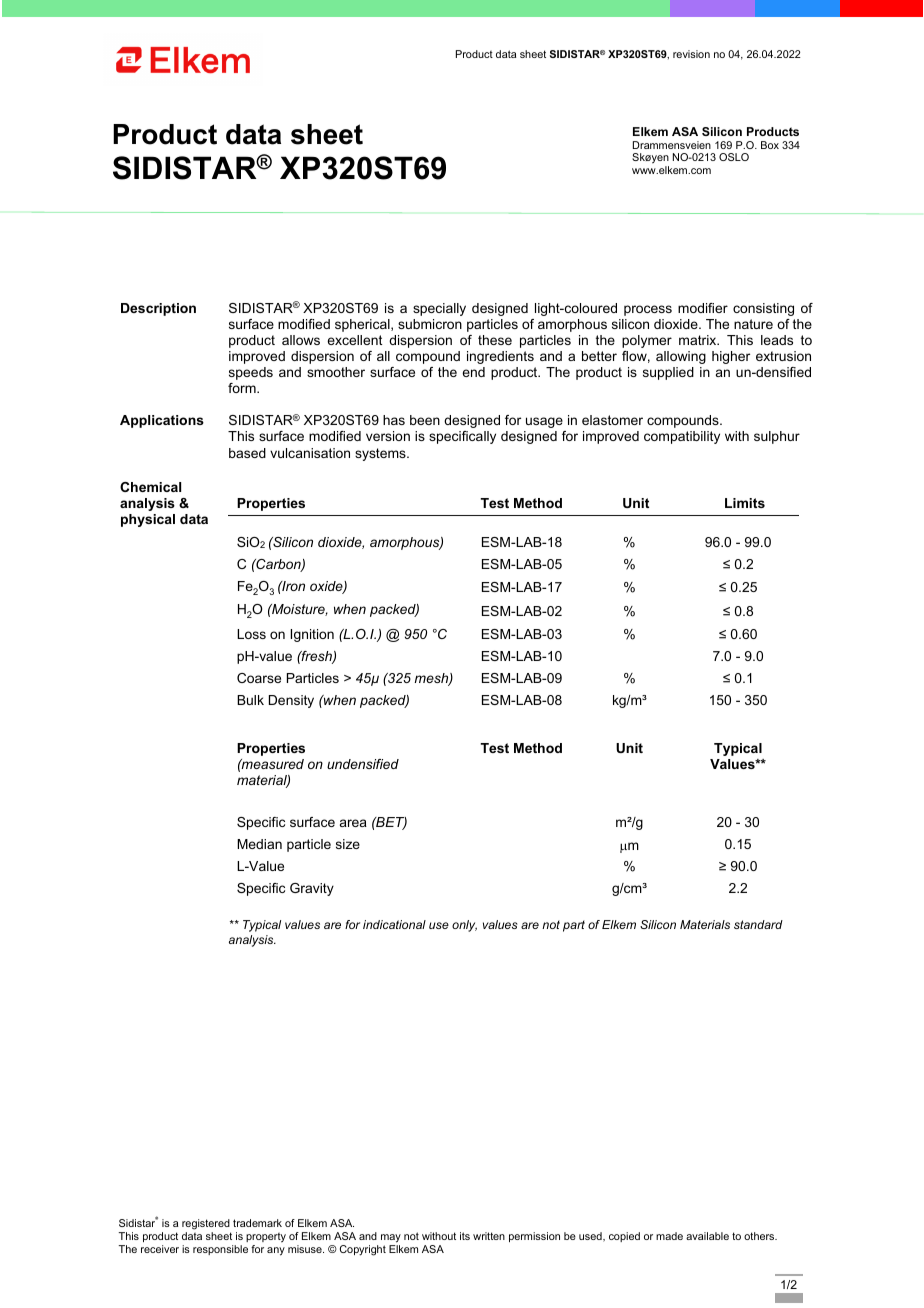  What do you see at coordinates (734, 157) in the document?
I see `OSLO` at bounding box center [734, 157].
